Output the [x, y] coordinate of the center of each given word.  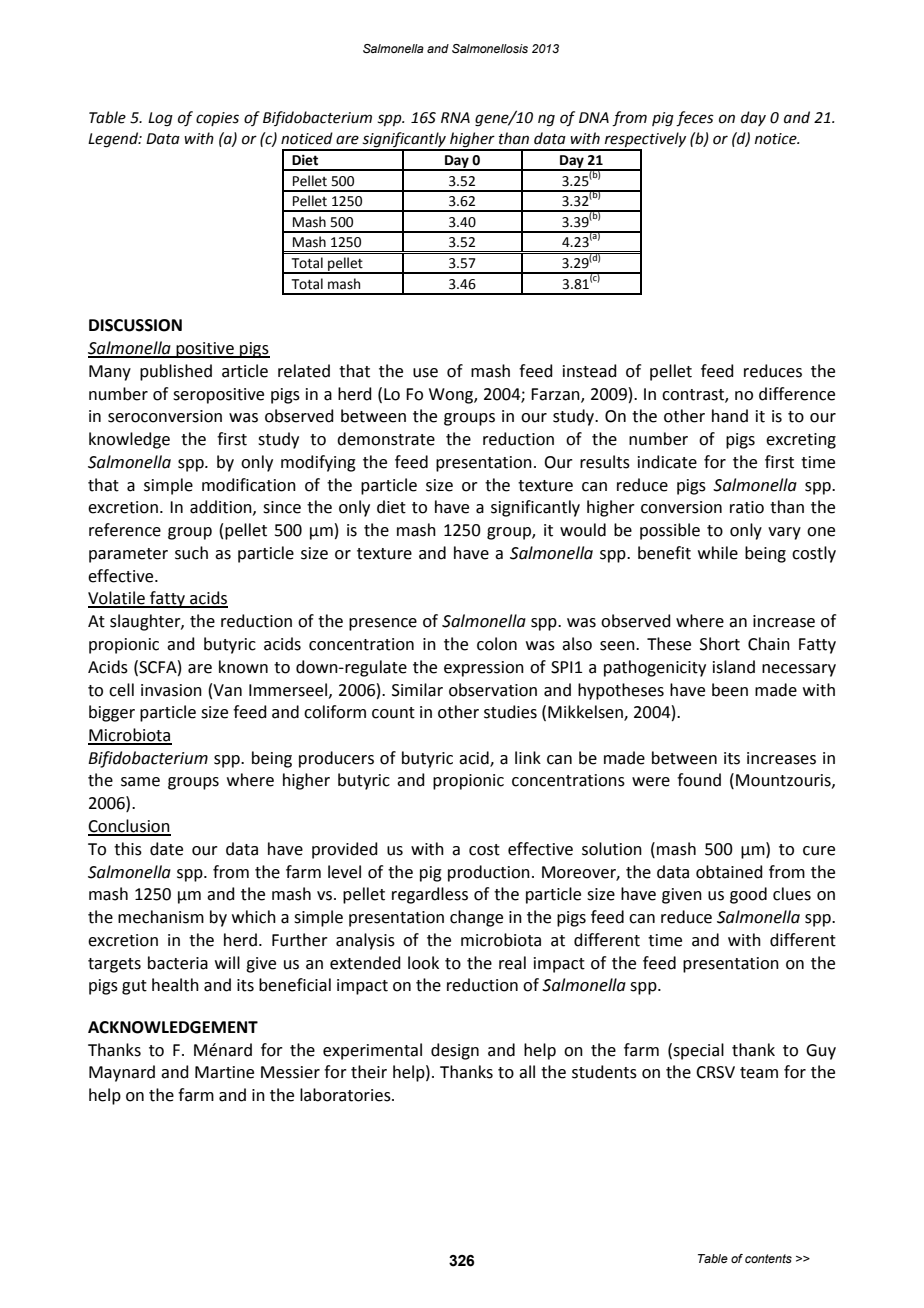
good [748, 895]
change [476, 918]
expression [484, 669]
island [734, 667]
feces [695, 119]
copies [217, 119]
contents [768, 1258]
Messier [290, 1072]
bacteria [178, 963]
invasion [171, 690]
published [176, 372]
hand [730, 416]
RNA [455, 117]
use [425, 373]
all [527, 1072]
